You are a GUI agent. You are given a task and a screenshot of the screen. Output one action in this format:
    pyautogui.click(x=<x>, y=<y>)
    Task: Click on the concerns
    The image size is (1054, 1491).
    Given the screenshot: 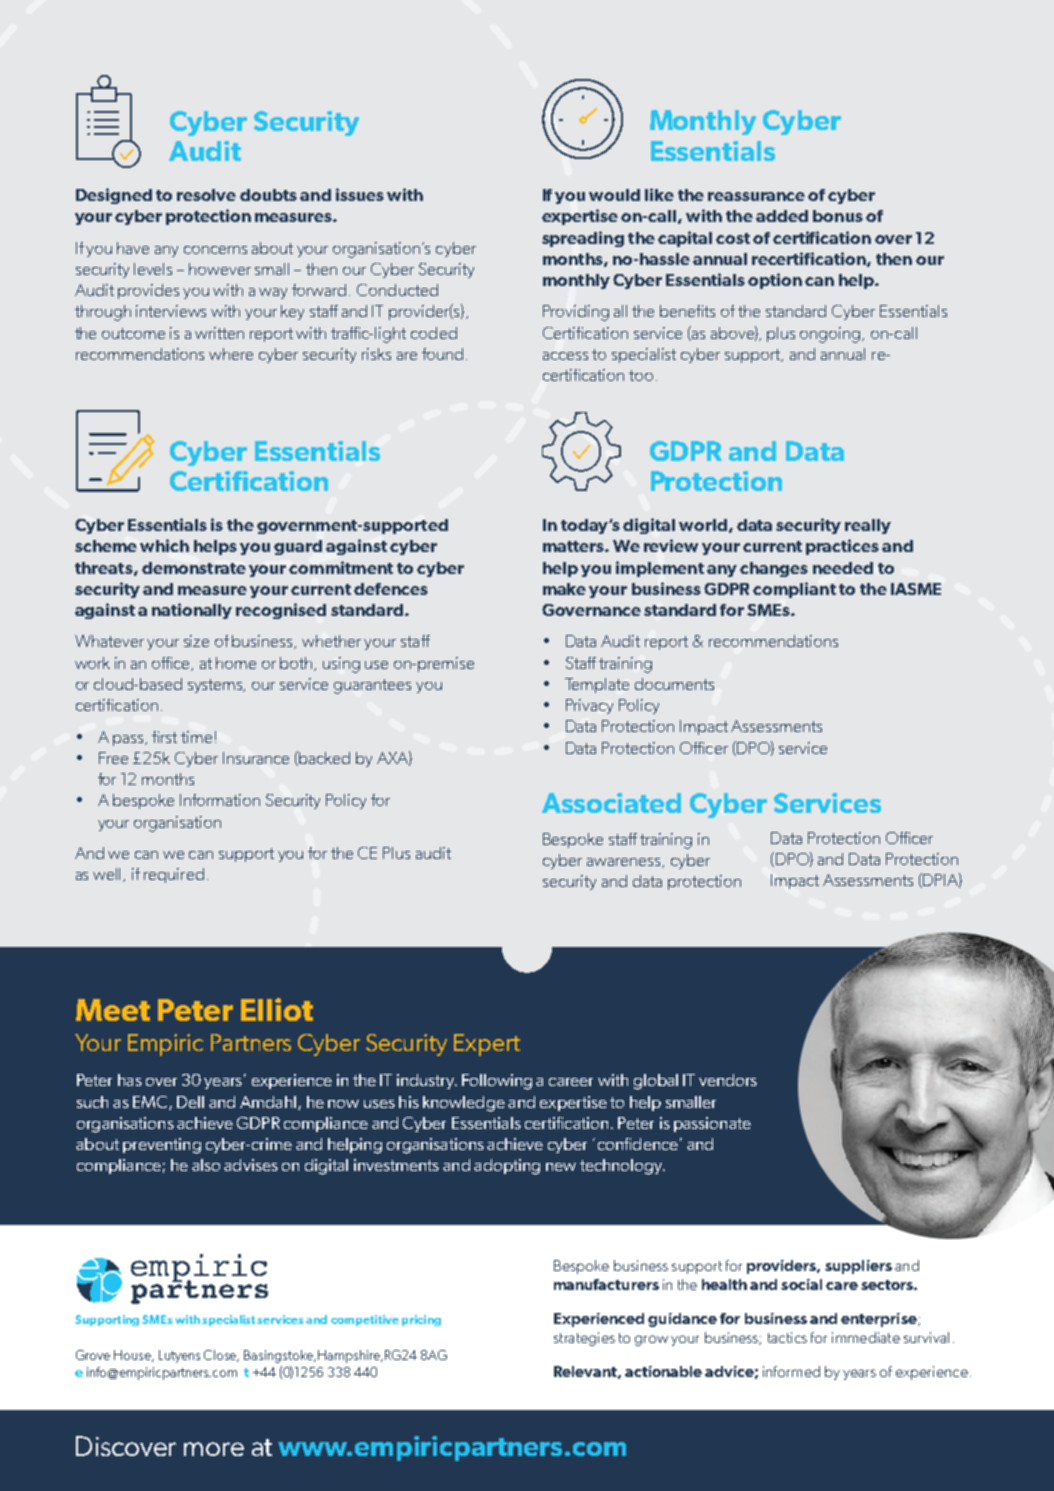 What is the action you would take?
    pyautogui.click(x=215, y=250)
